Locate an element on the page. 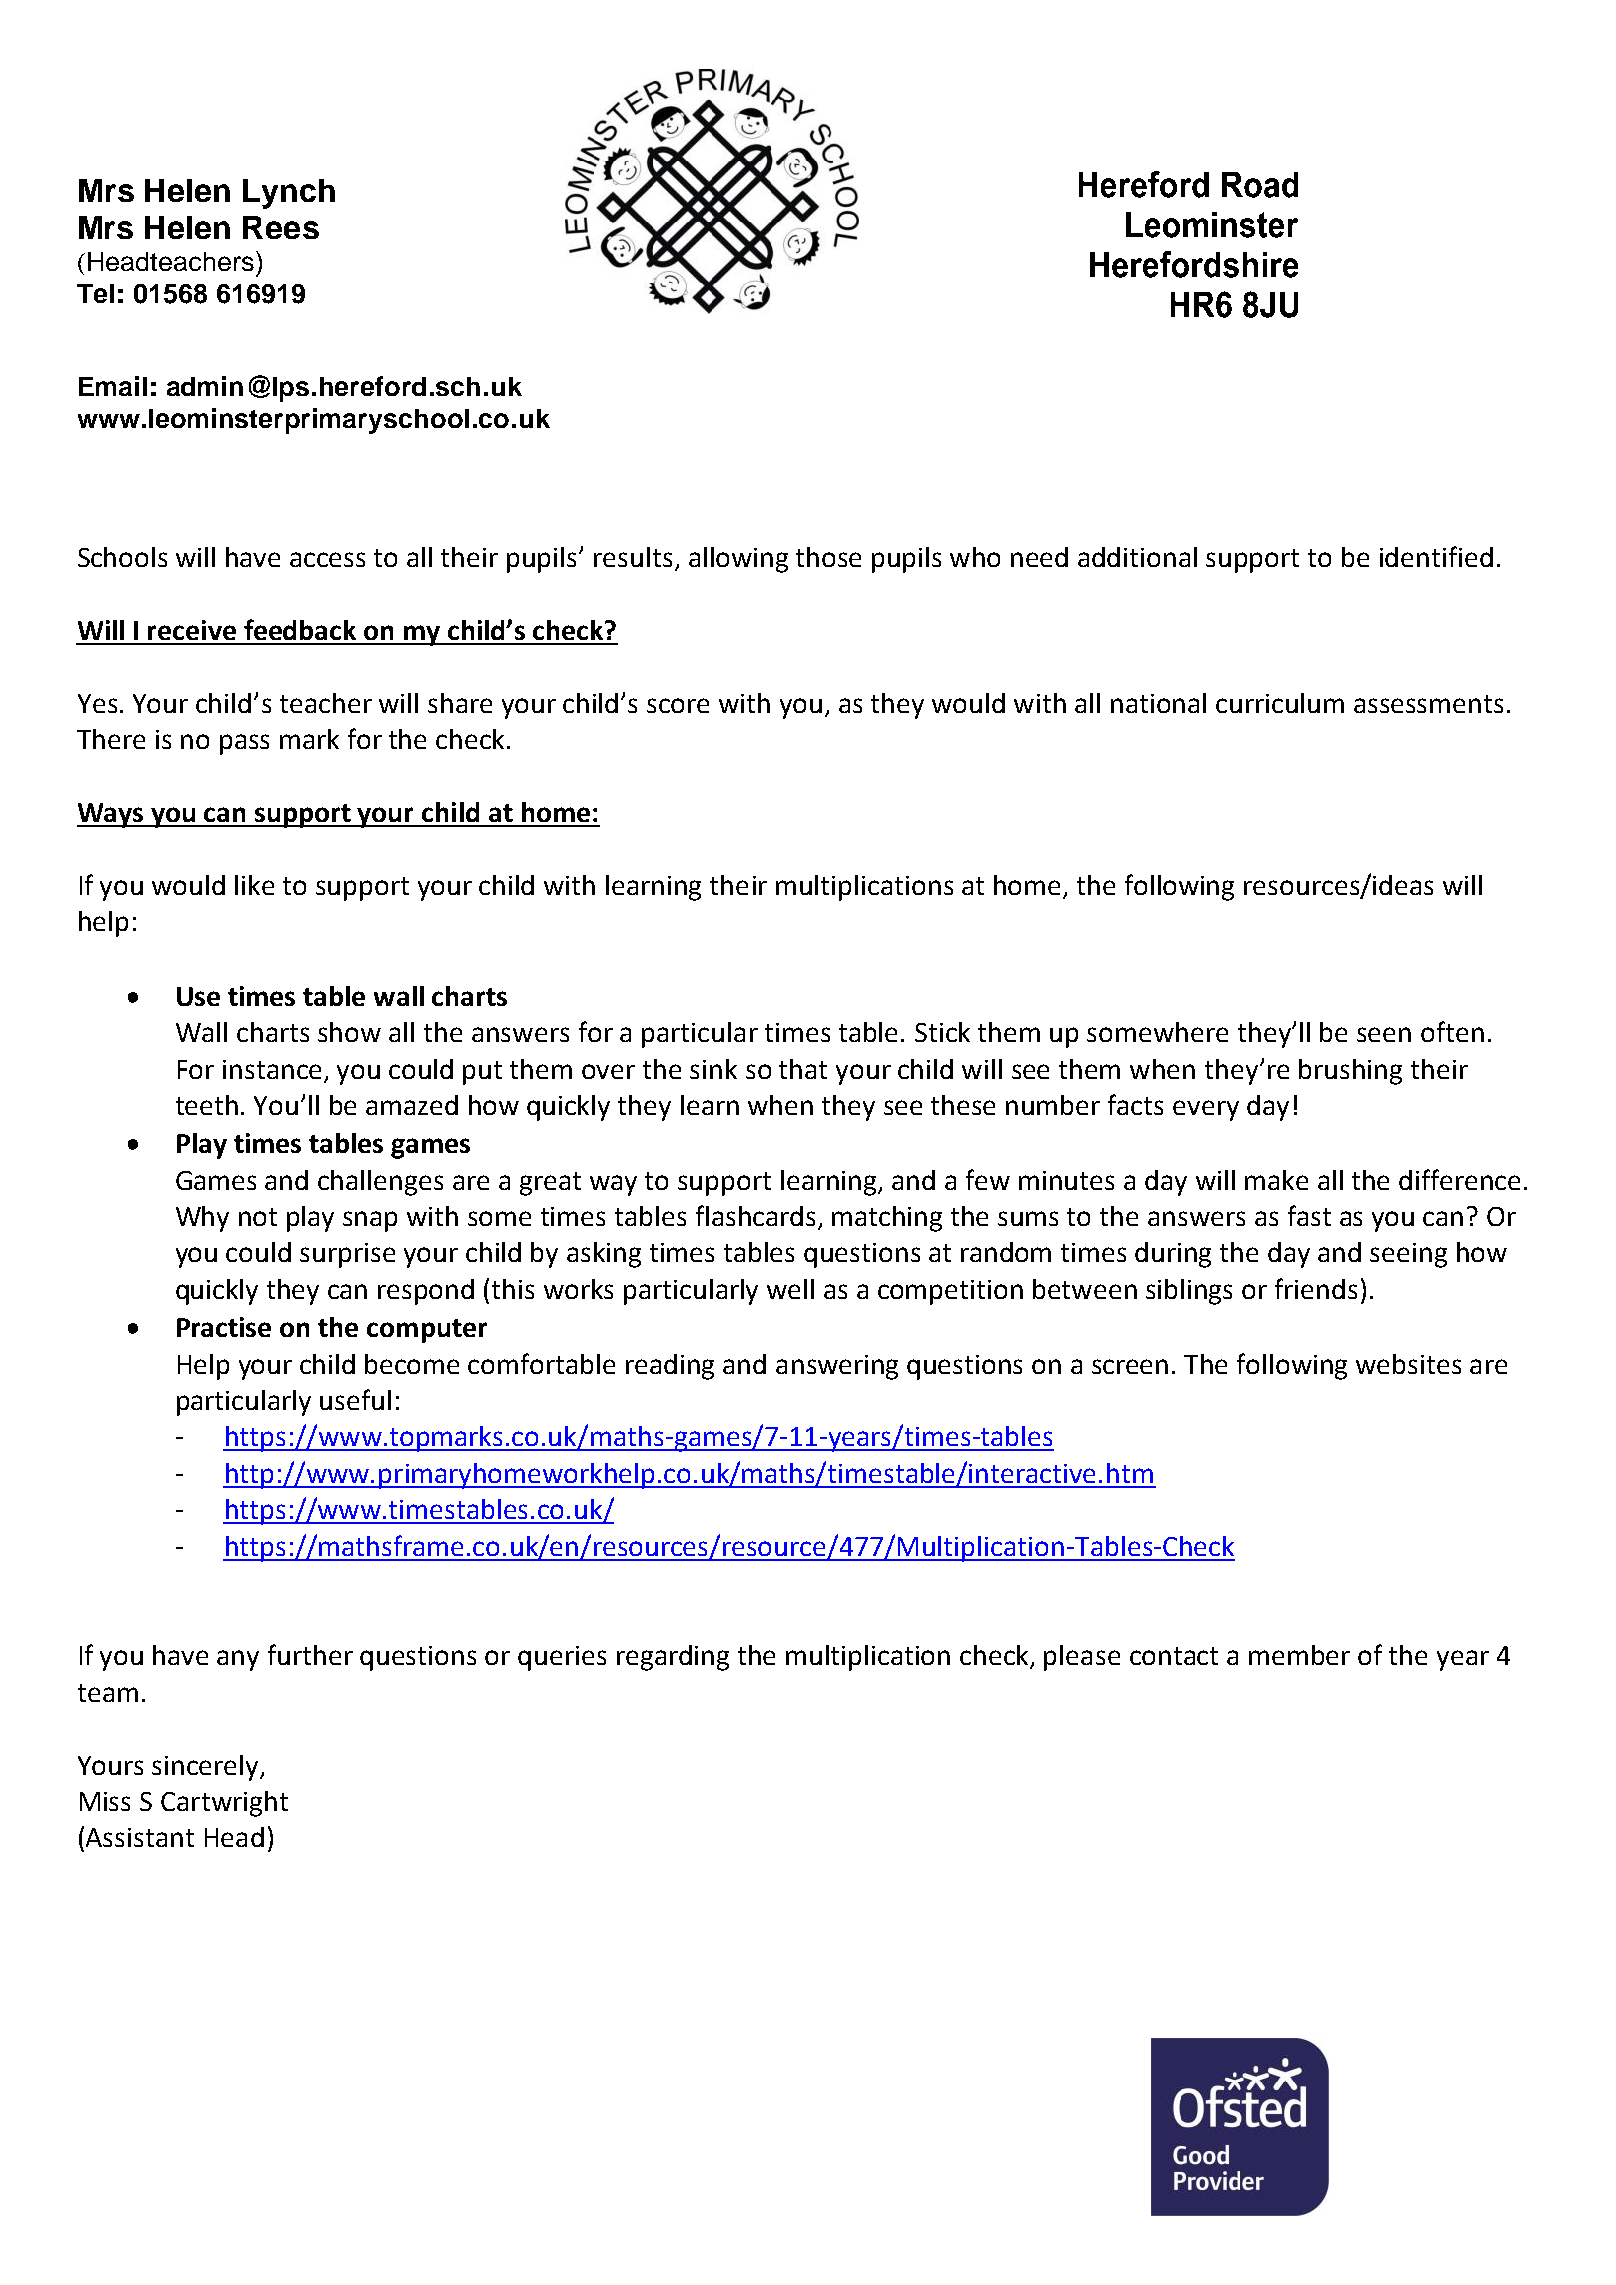 The width and height of the page is (1616, 2285). Lynch is located at coordinates (289, 194).
